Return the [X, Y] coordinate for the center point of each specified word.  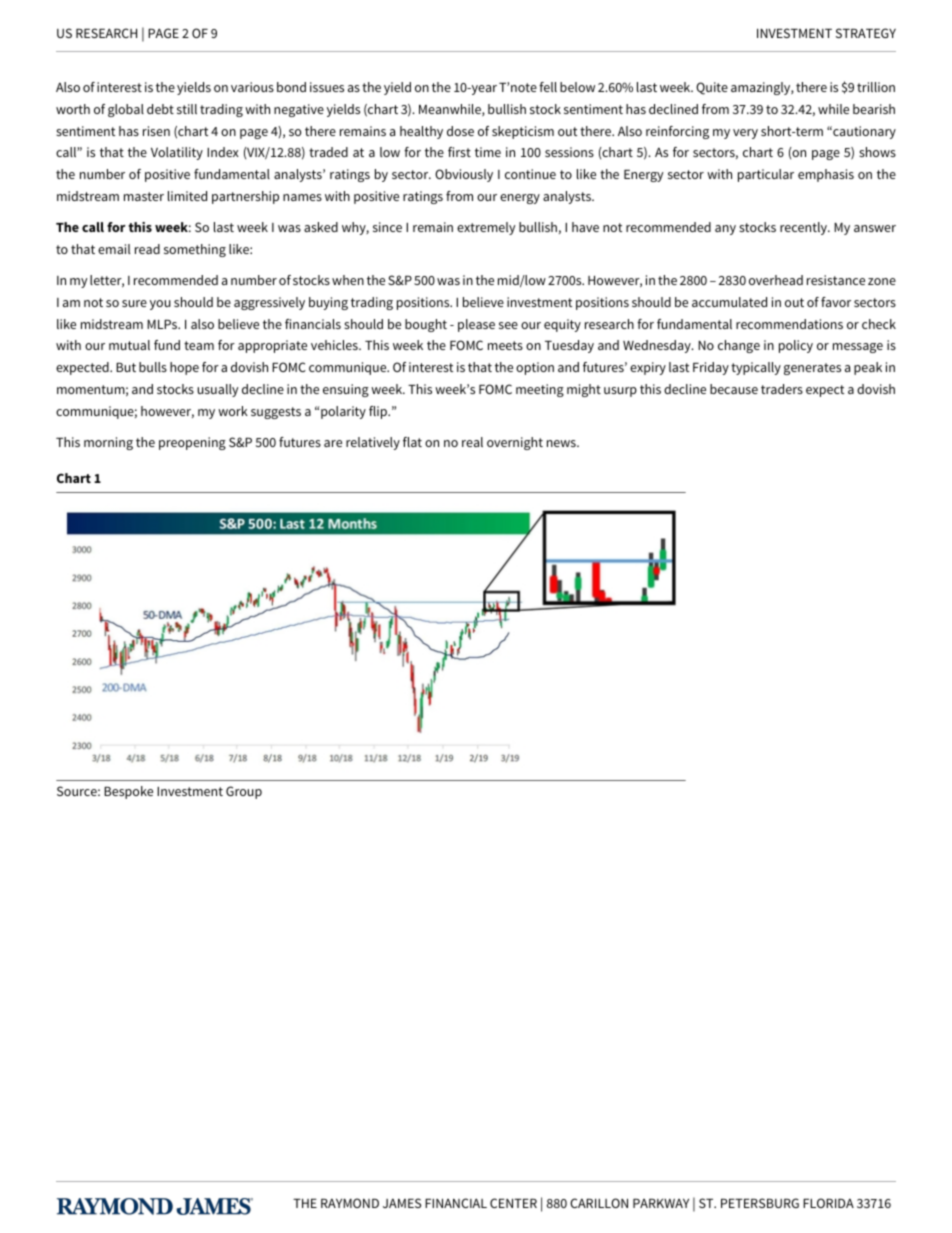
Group [244, 792]
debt [160, 109]
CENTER [513, 1203]
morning [108, 443]
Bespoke [128, 792]
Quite [712, 88]
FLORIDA [828, 1203]
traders [782, 389]
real [472, 442]
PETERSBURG [760, 1203]
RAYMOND [350, 1203]
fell [548, 87]
